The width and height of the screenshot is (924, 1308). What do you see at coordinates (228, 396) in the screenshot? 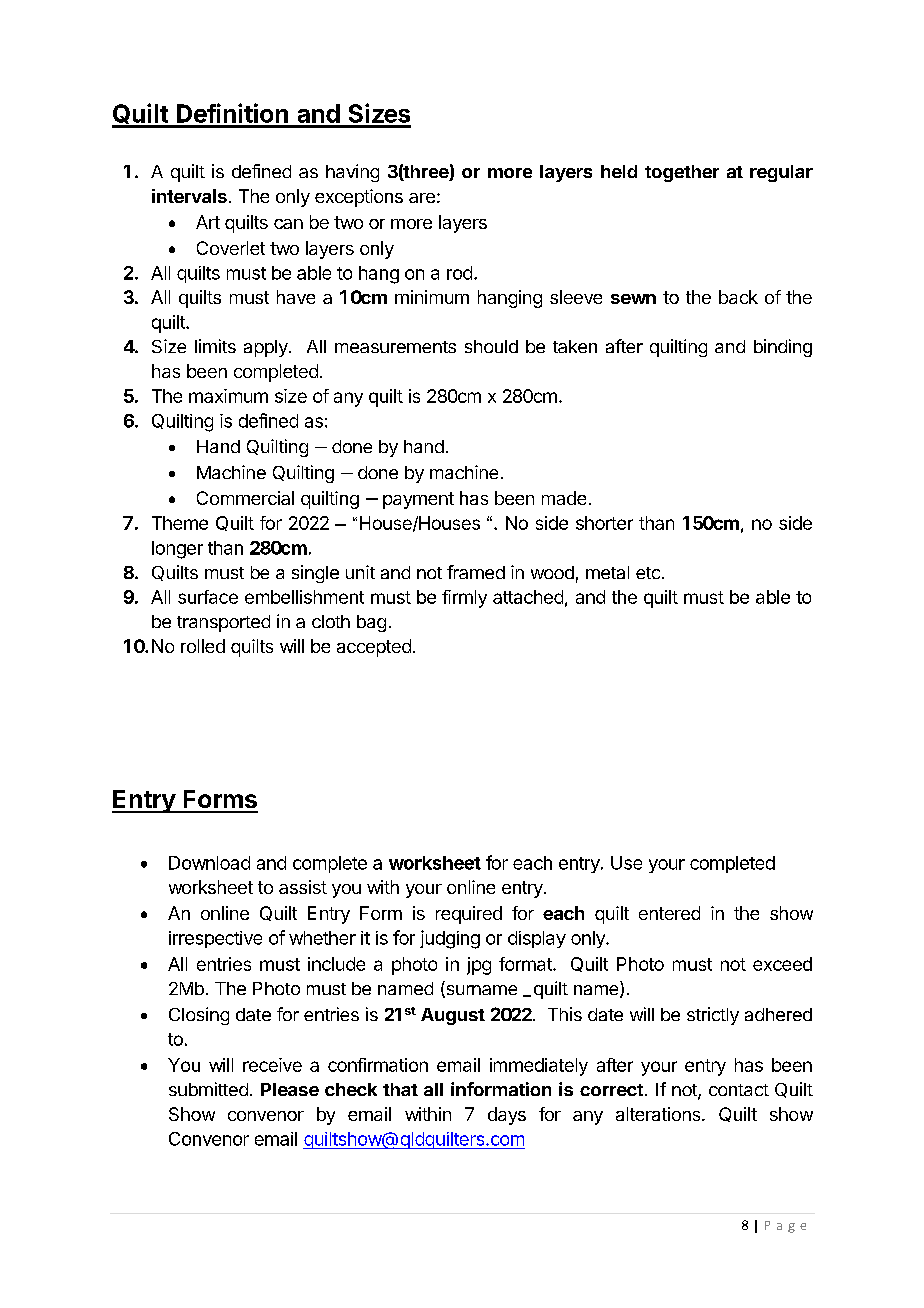
I see `maximum` at bounding box center [228, 396].
